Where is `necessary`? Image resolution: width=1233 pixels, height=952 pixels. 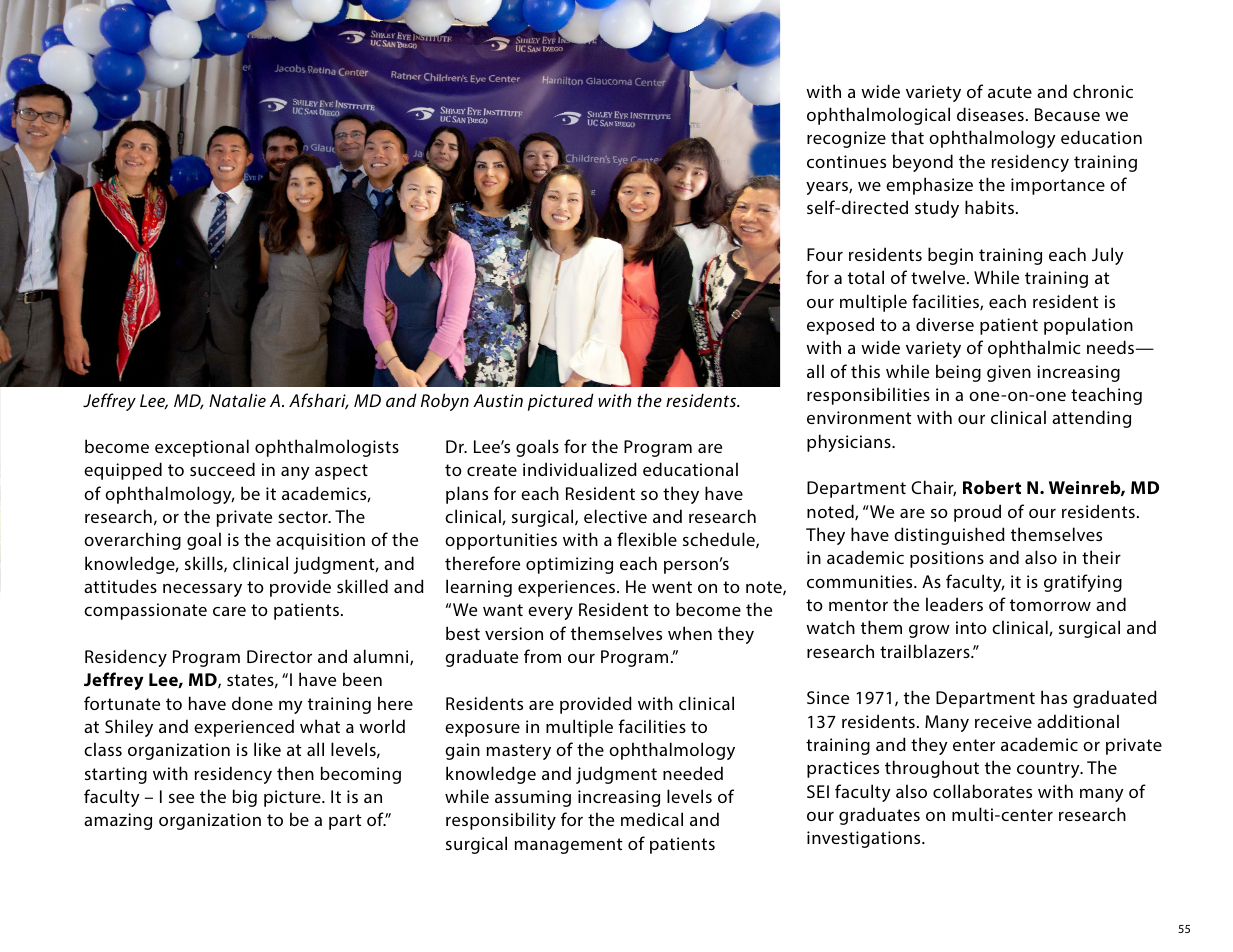 necessary is located at coordinates (202, 590).
